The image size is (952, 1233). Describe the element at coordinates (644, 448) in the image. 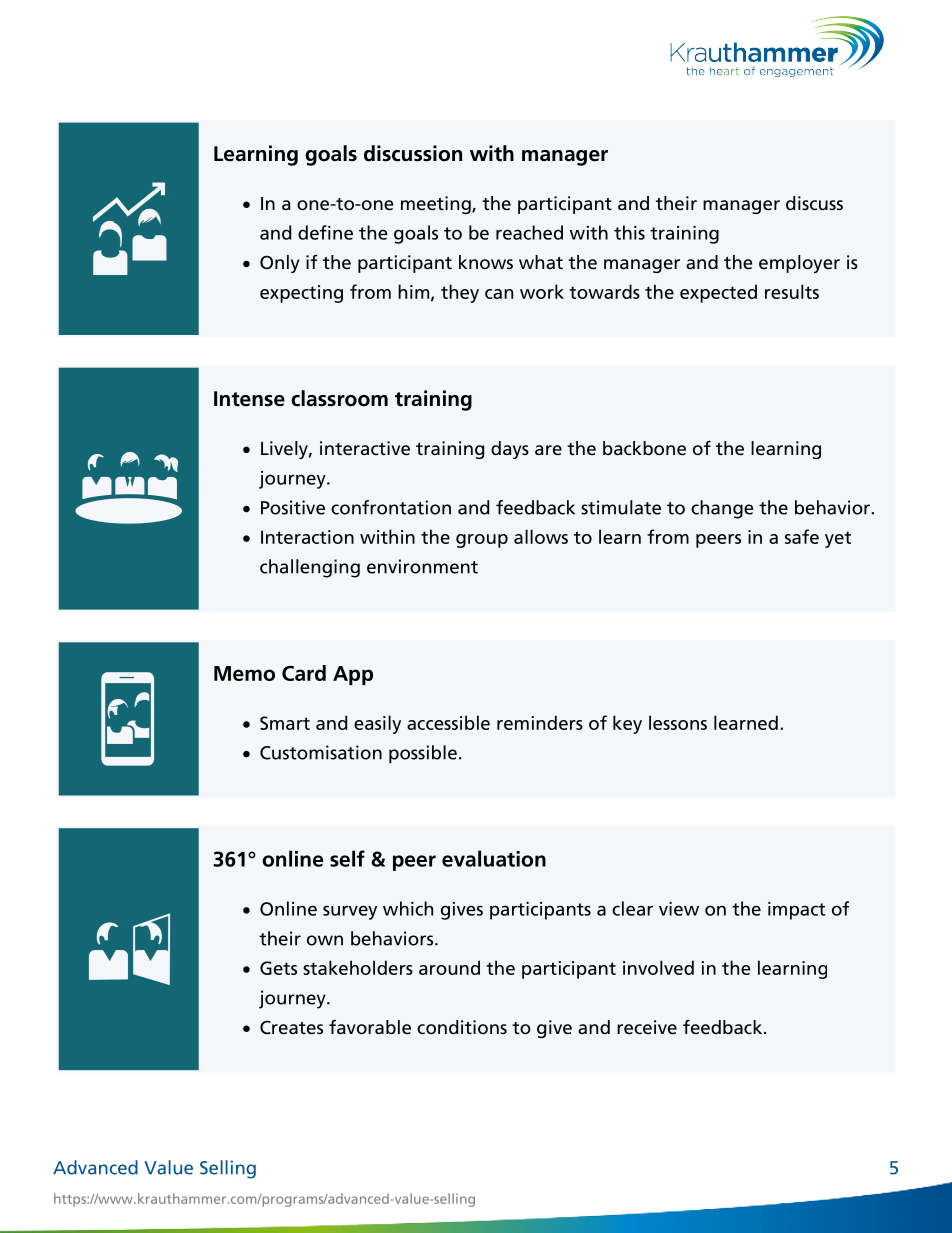

I see `backbone` at that location.
